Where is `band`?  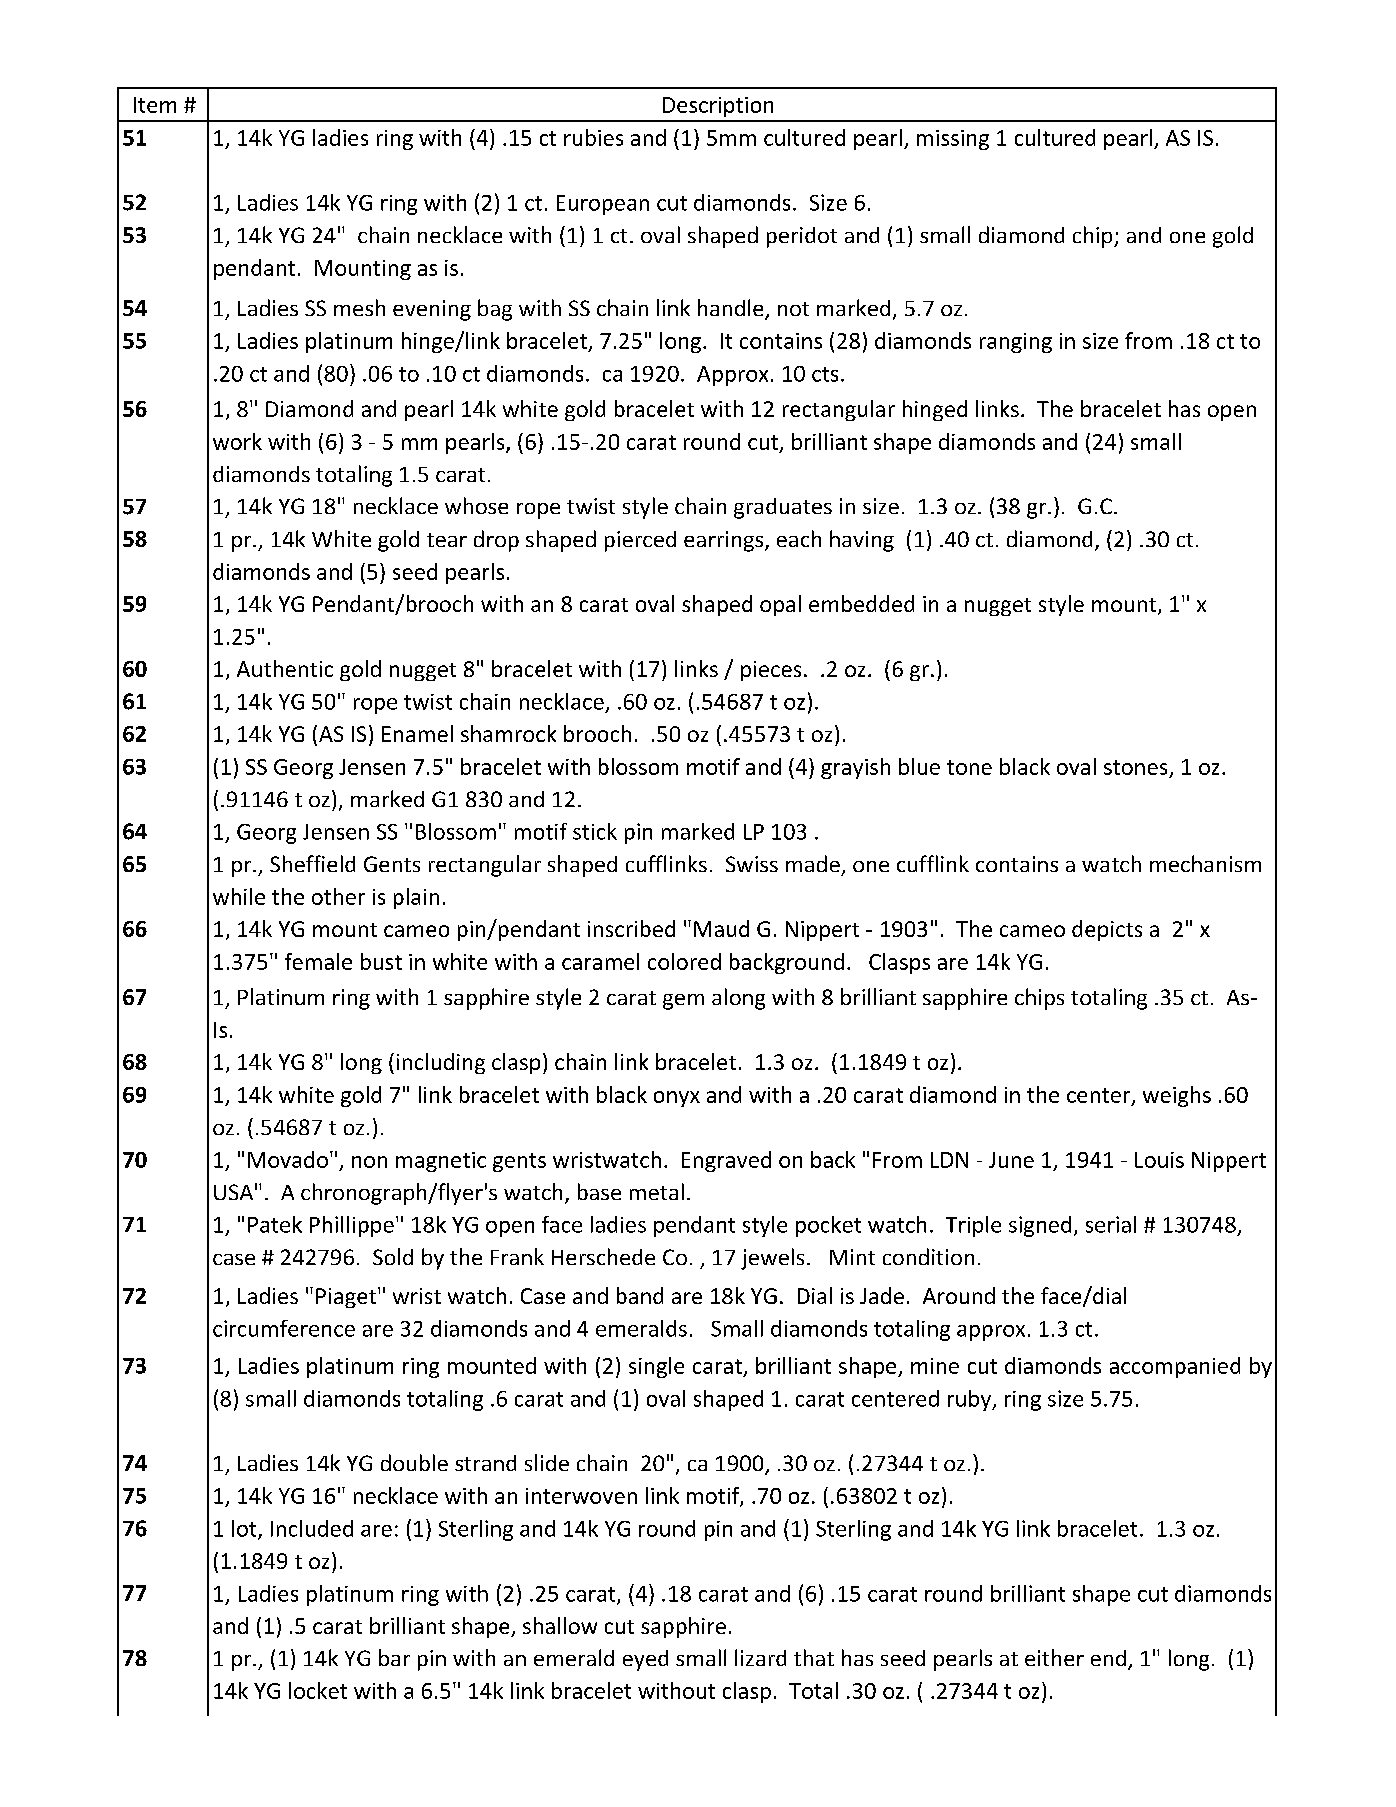 band is located at coordinates (640, 1295).
